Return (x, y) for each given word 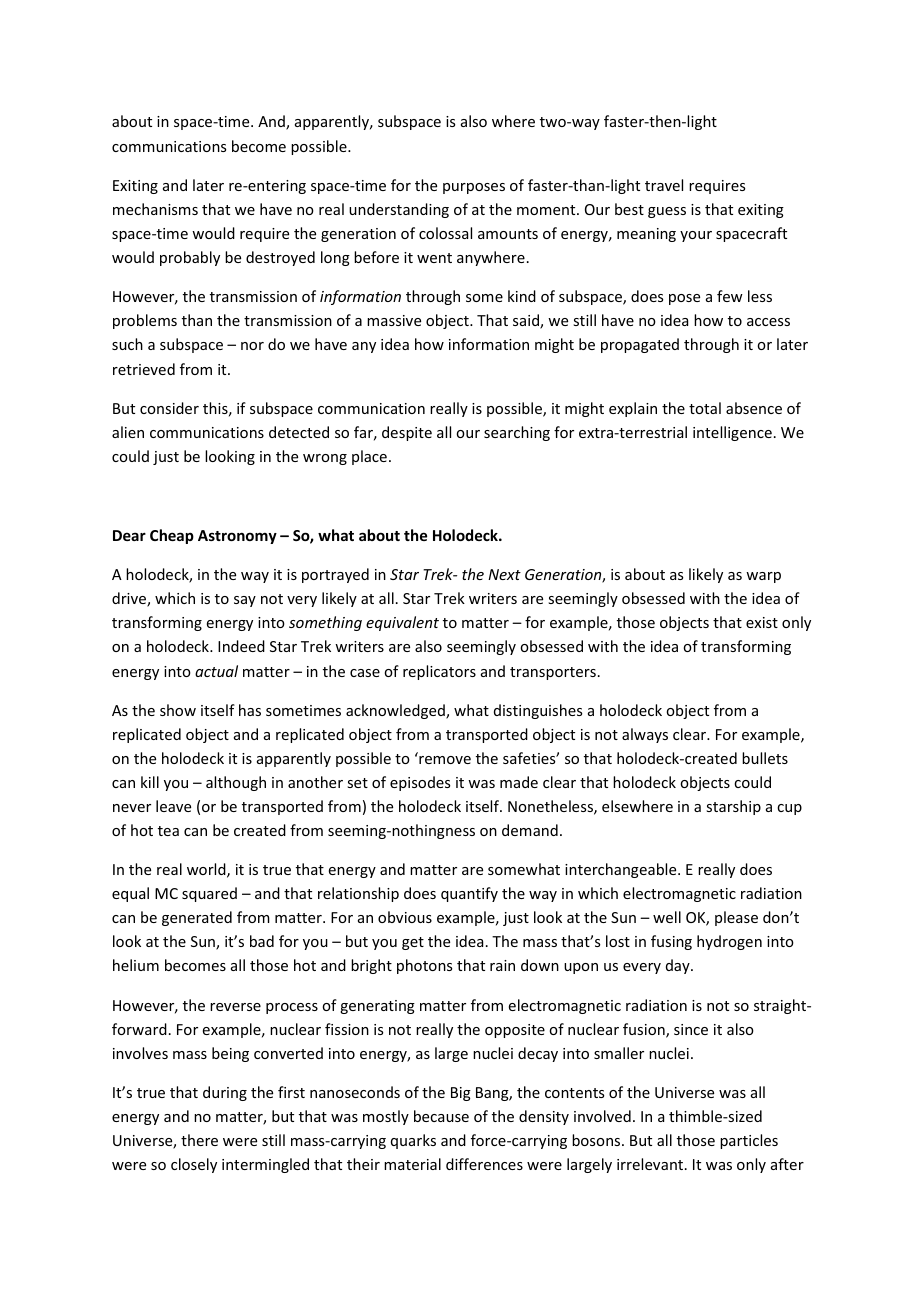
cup (789, 809)
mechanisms (155, 209)
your (696, 236)
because (441, 1116)
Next (504, 574)
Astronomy (237, 537)
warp (763, 577)
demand (530, 830)
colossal (445, 233)
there (199, 1140)
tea (168, 831)
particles (749, 1141)
